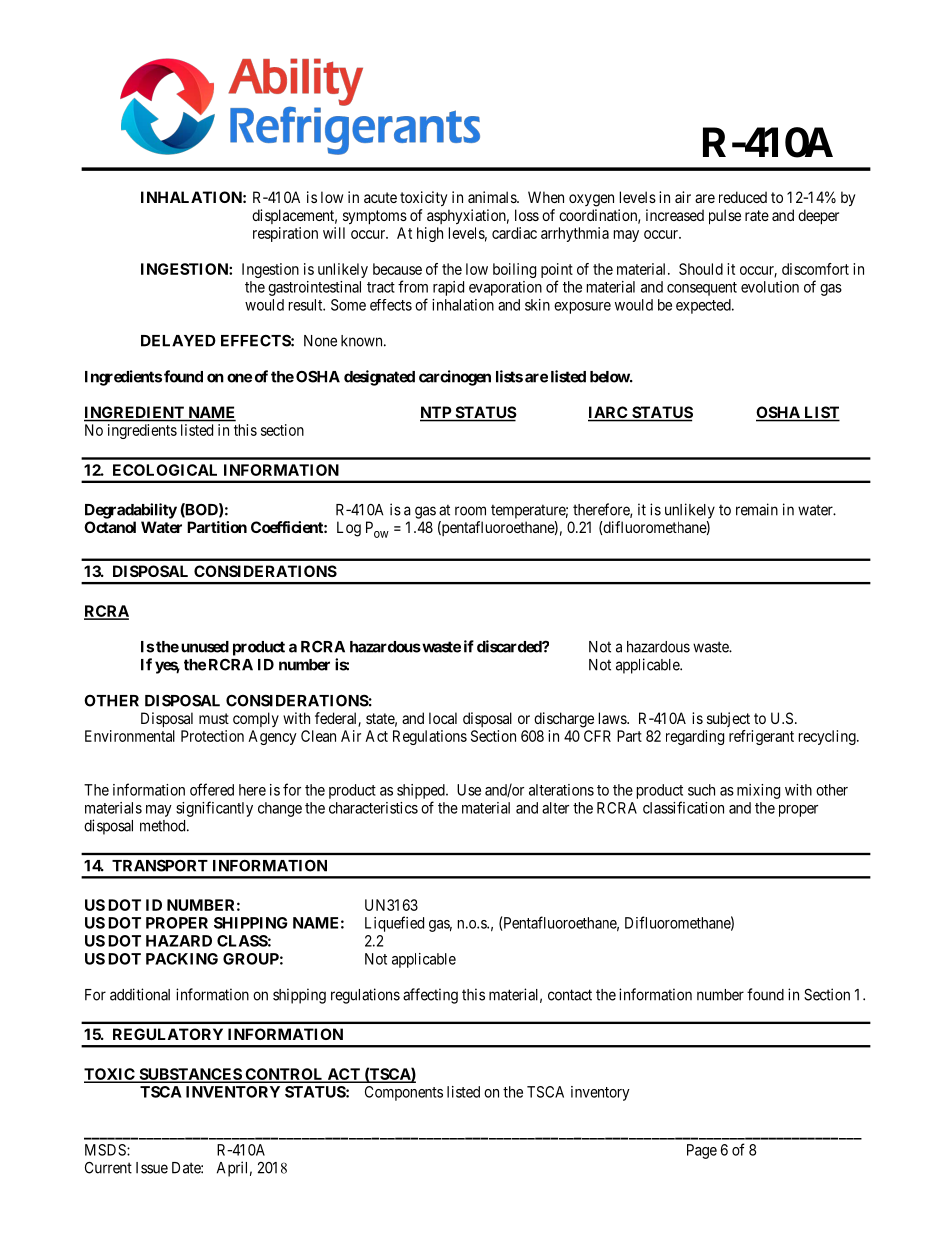 The image size is (952, 1233). I want to click on Octanol, so click(110, 527).
